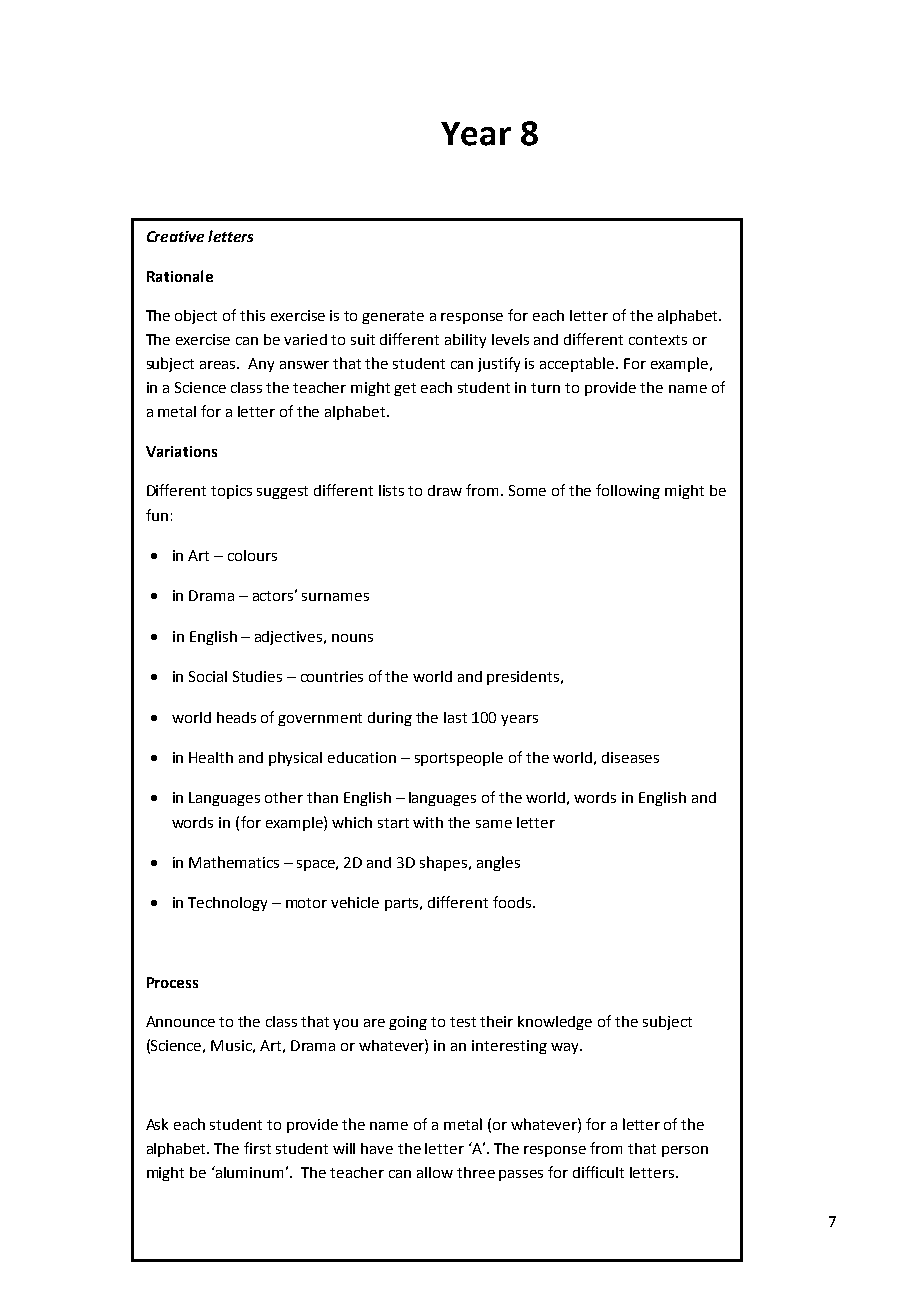 The image size is (924, 1308). What do you see at coordinates (630, 757) in the screenshot?
I see `diseases` at bounding box center [630, 757].
